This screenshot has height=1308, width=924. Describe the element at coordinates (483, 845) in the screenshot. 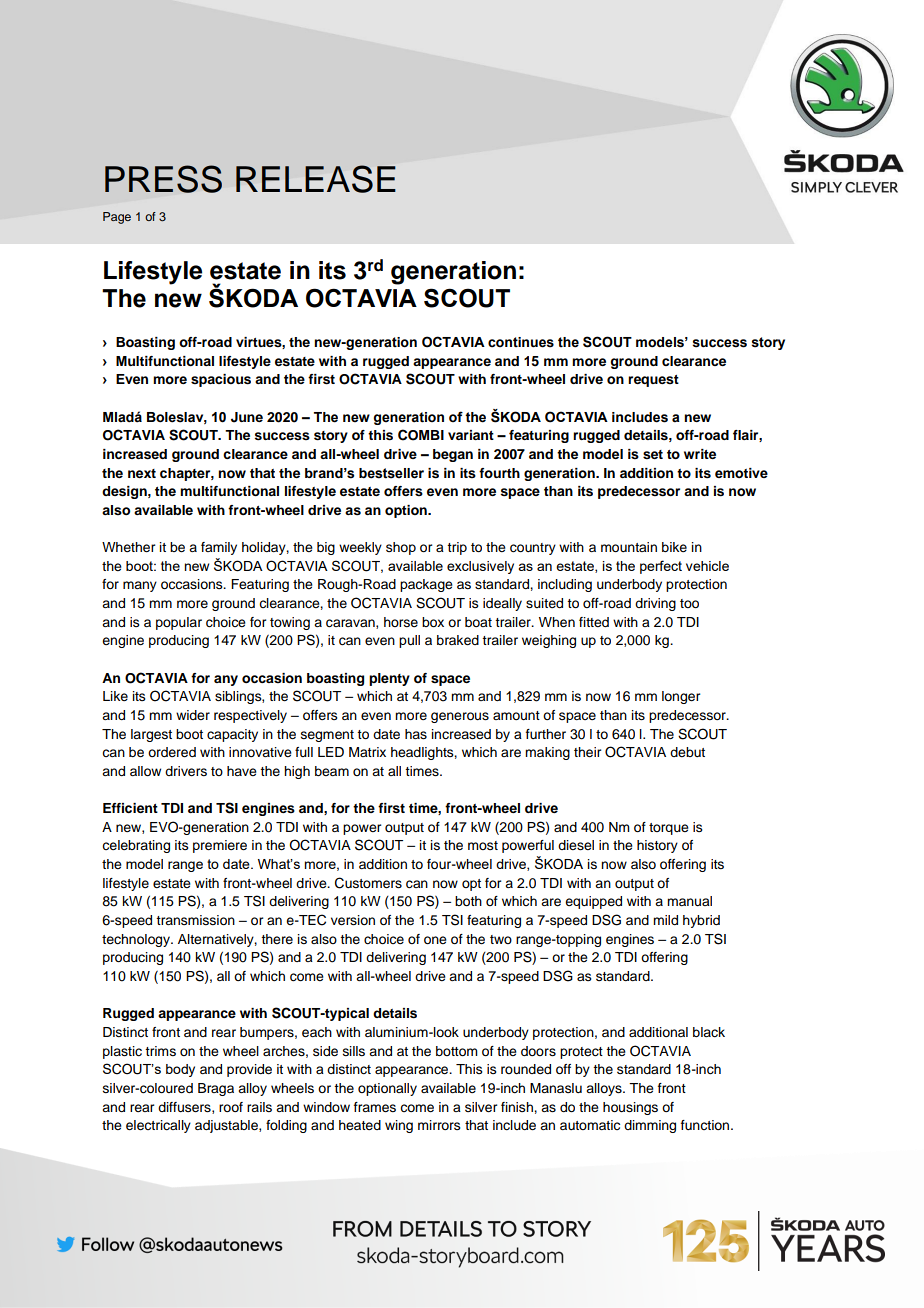

I see `most` at that location.
